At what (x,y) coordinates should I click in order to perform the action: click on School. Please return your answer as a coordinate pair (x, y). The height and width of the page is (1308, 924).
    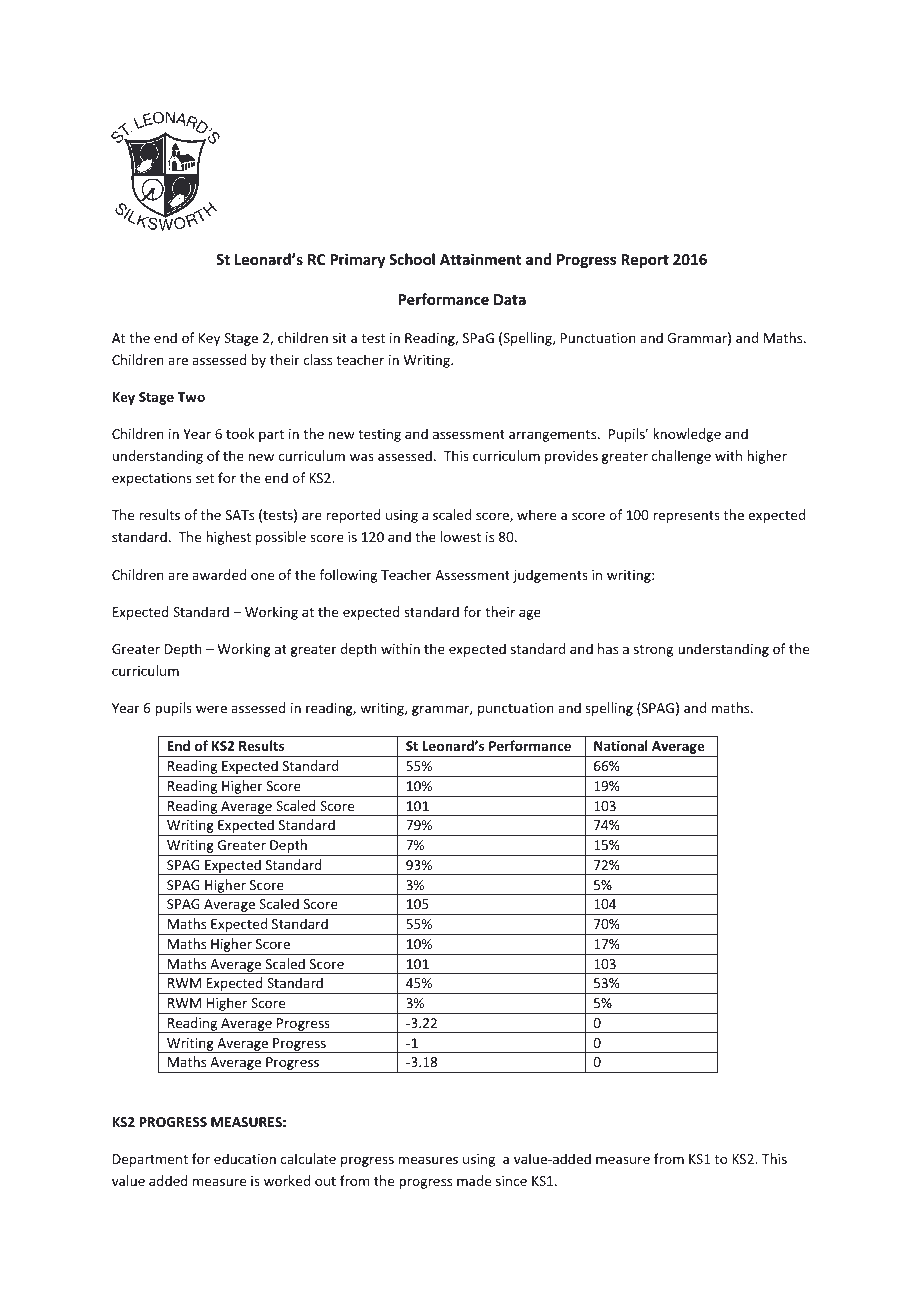
    Looking at the image, I should click on (412, 259).
